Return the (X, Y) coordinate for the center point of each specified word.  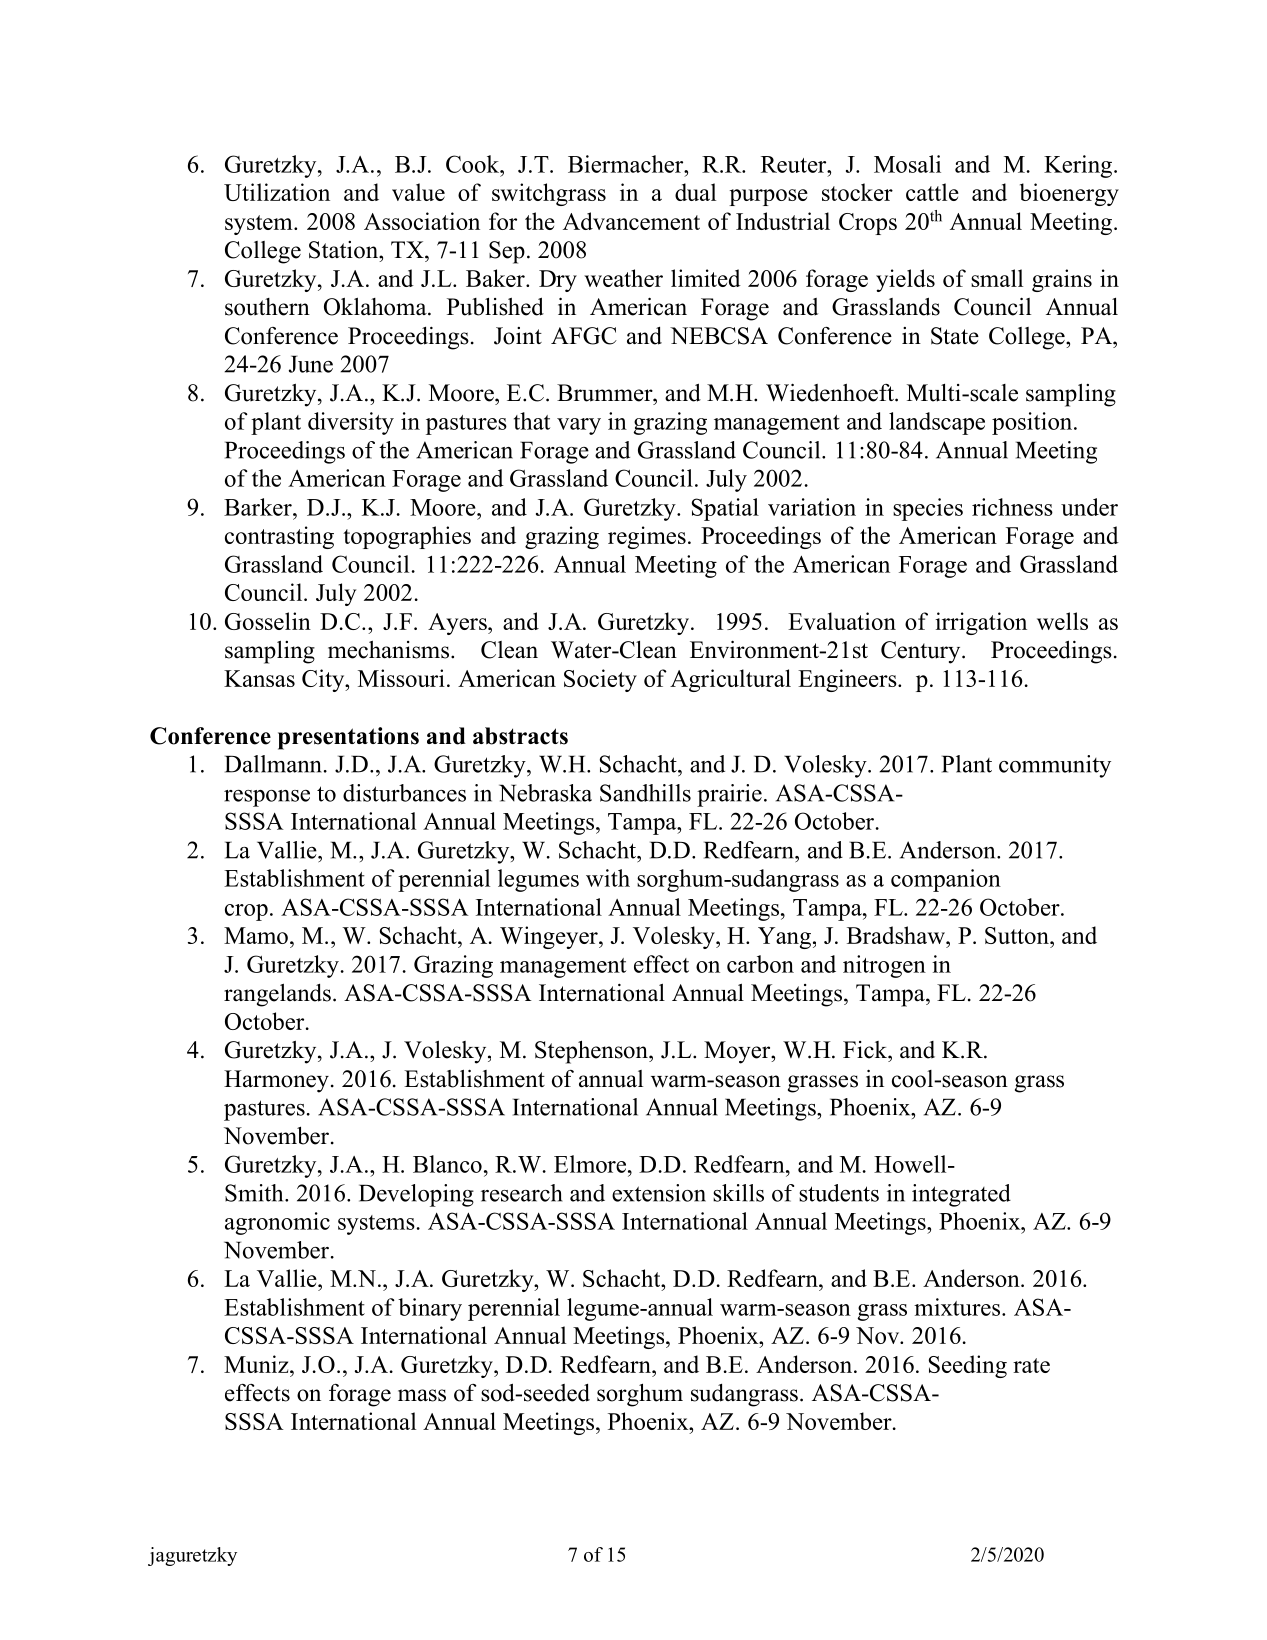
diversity (351, 423)
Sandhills (645, 793)
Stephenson (592, 1052)
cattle (932, 192)
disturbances (404, 793)
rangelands (277, 995)
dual (695, 192)
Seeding (968, 1366)
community (1055, 766)
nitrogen (884, 966)
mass (422, 1395)
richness (1012, 507)
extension (659, 1193)
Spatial (725, 509)
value (418, 192)
